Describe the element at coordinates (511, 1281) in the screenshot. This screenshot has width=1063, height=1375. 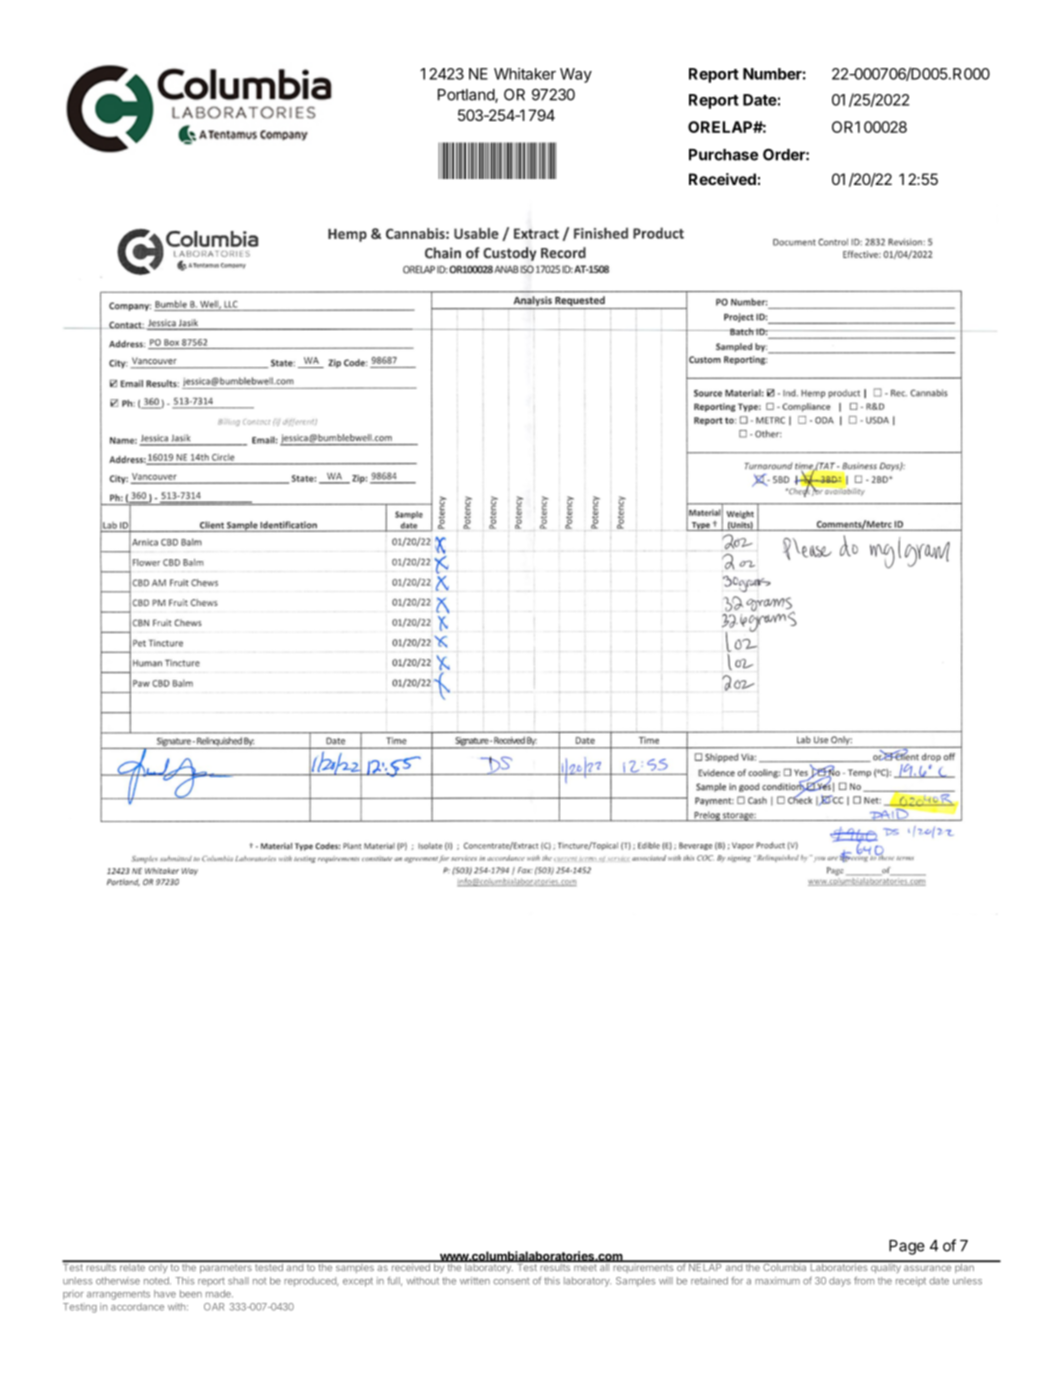
I see `consent` at that location.
